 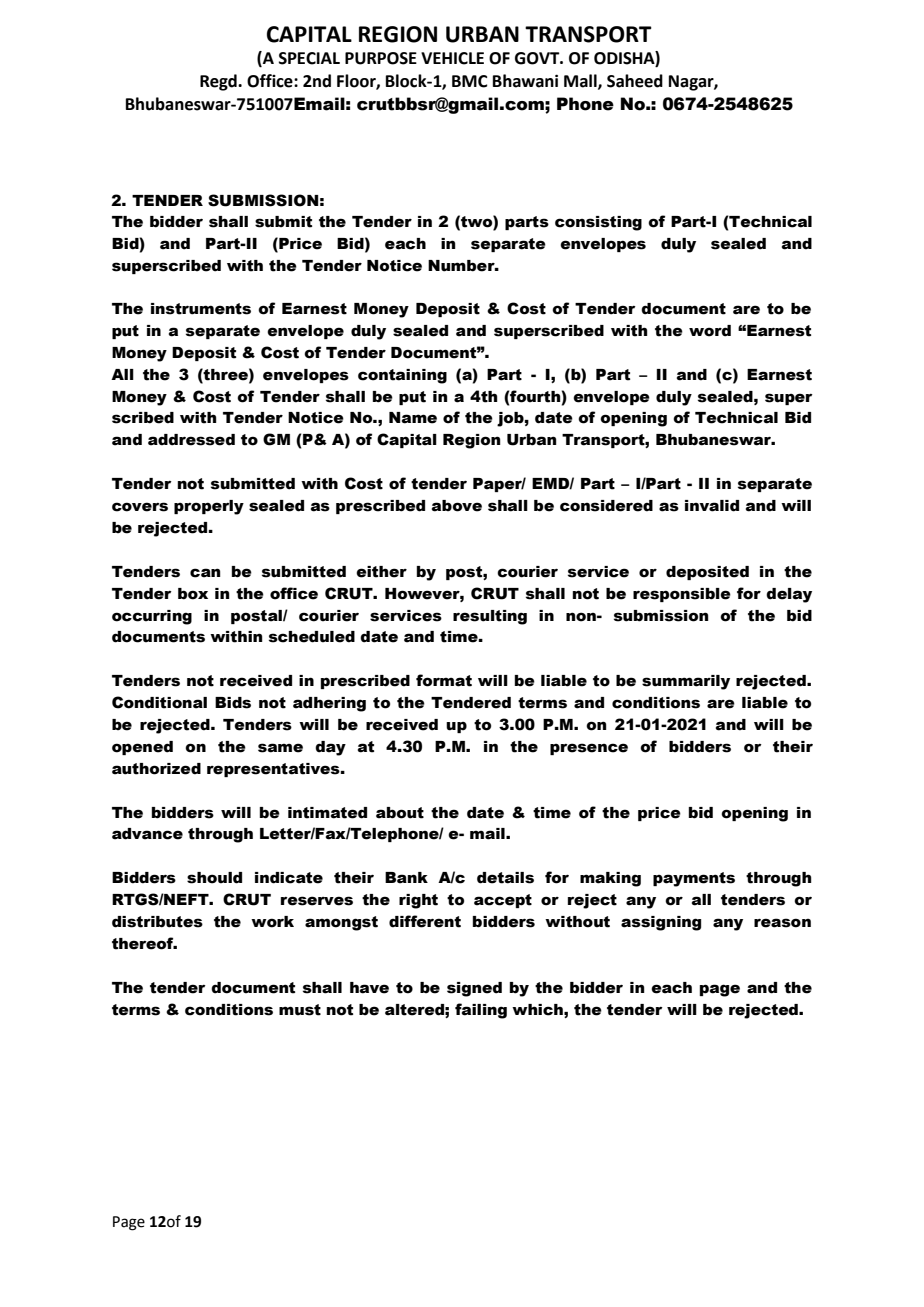 What do you see at coordinates (309, 58) in the document?
I see `SPECIAL` at bounding box center [309, 58].
